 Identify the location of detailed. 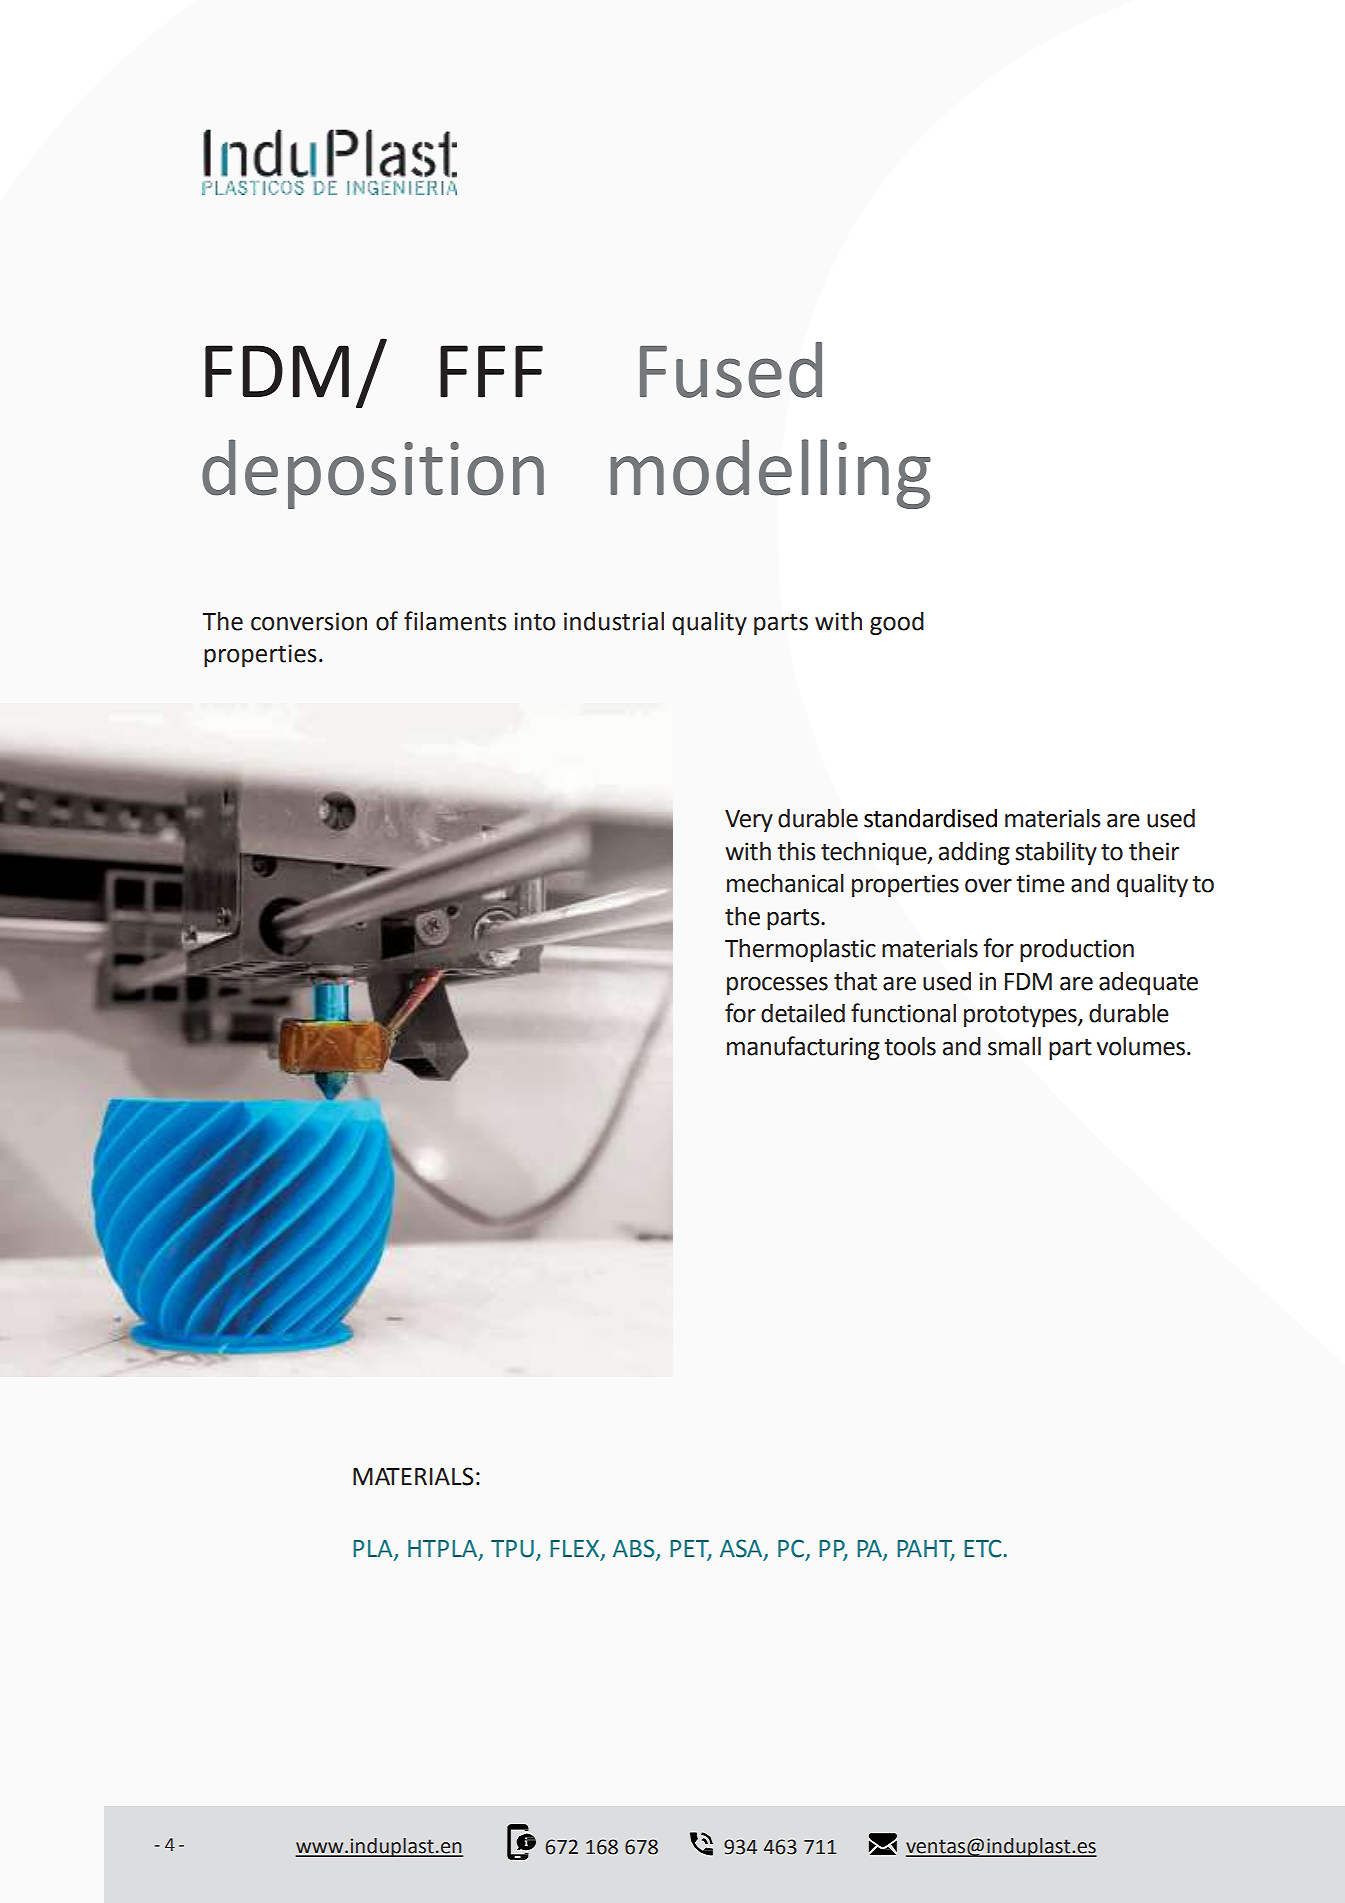
(803, 1013).
